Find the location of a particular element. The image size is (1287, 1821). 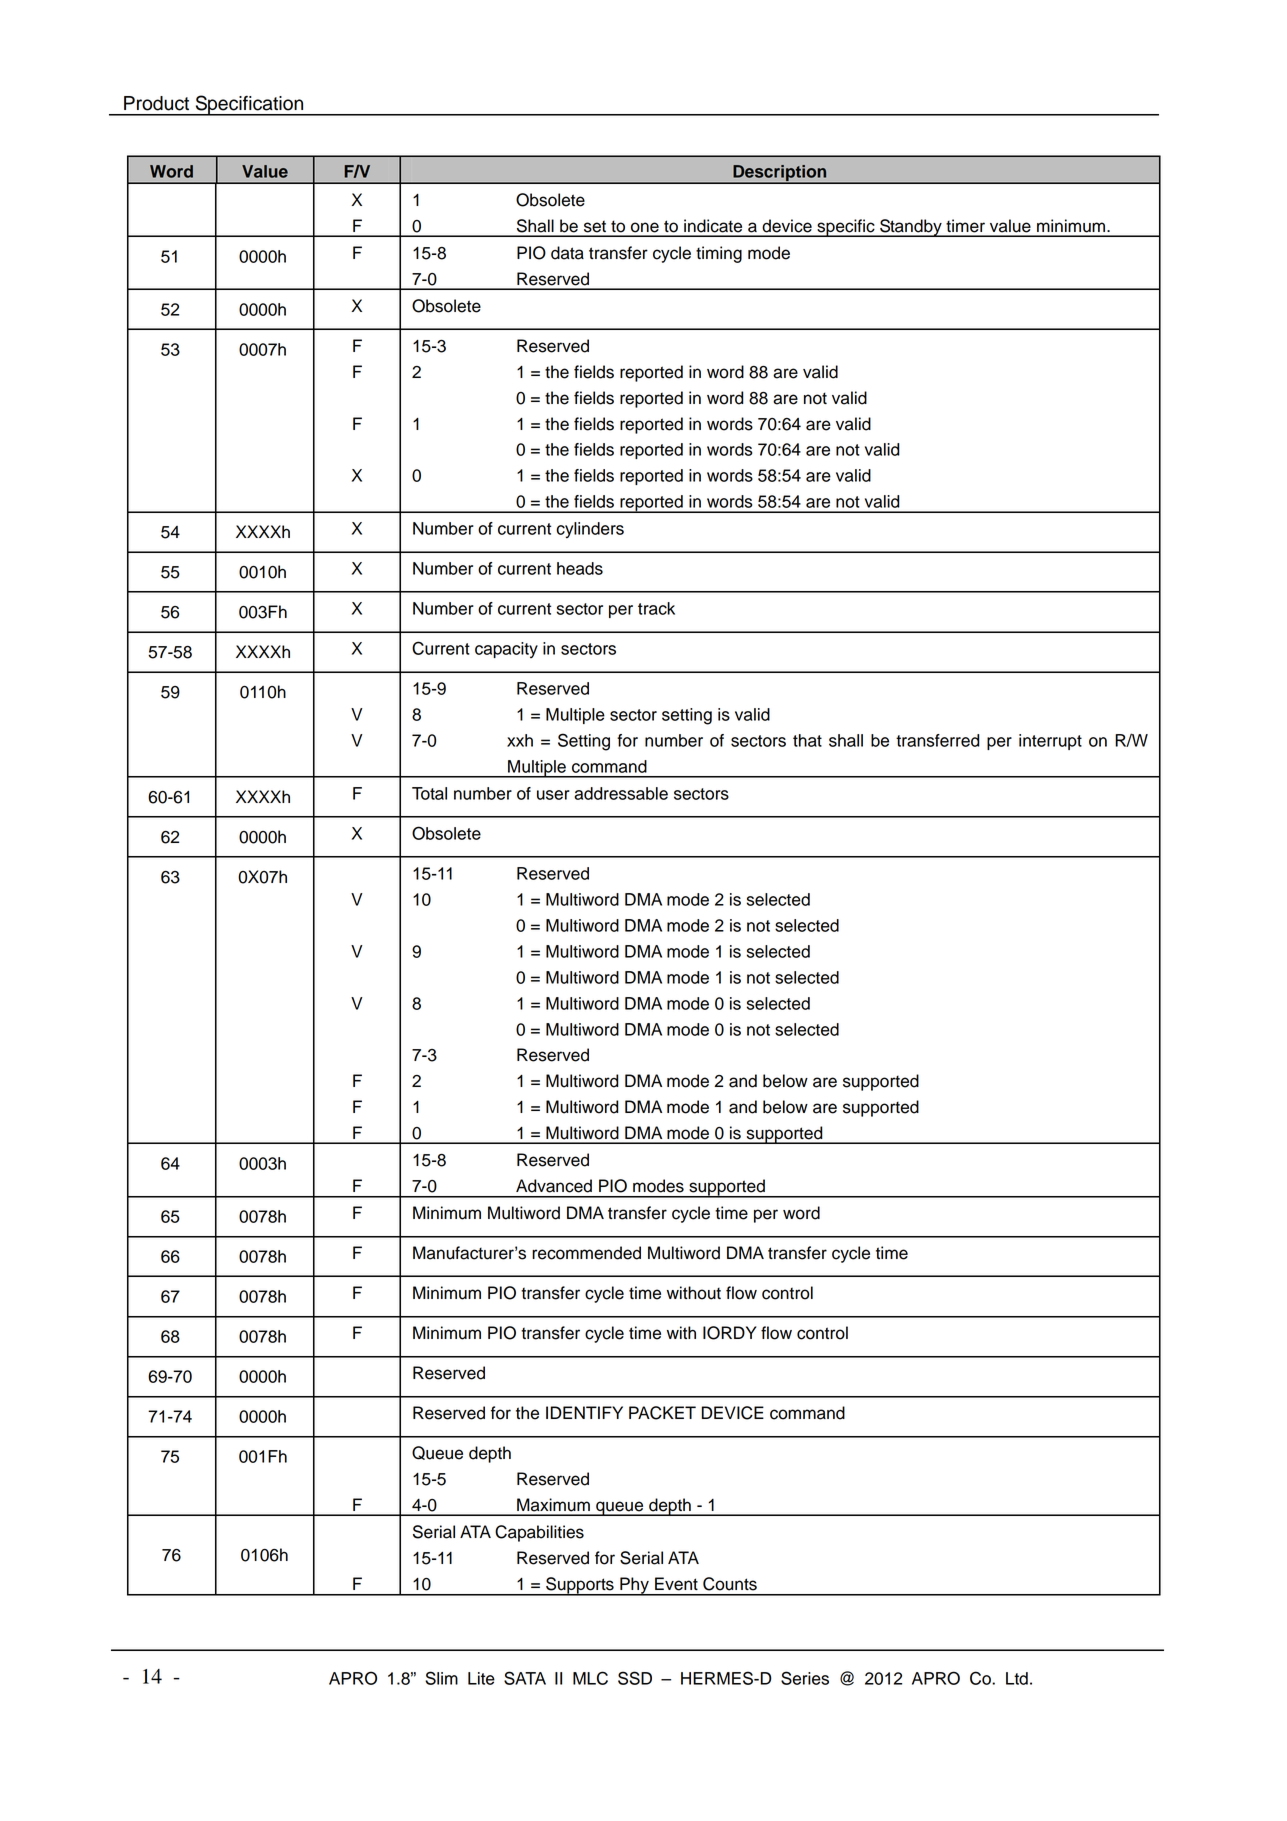

interrupt is located at coordinates (1050, 742).
